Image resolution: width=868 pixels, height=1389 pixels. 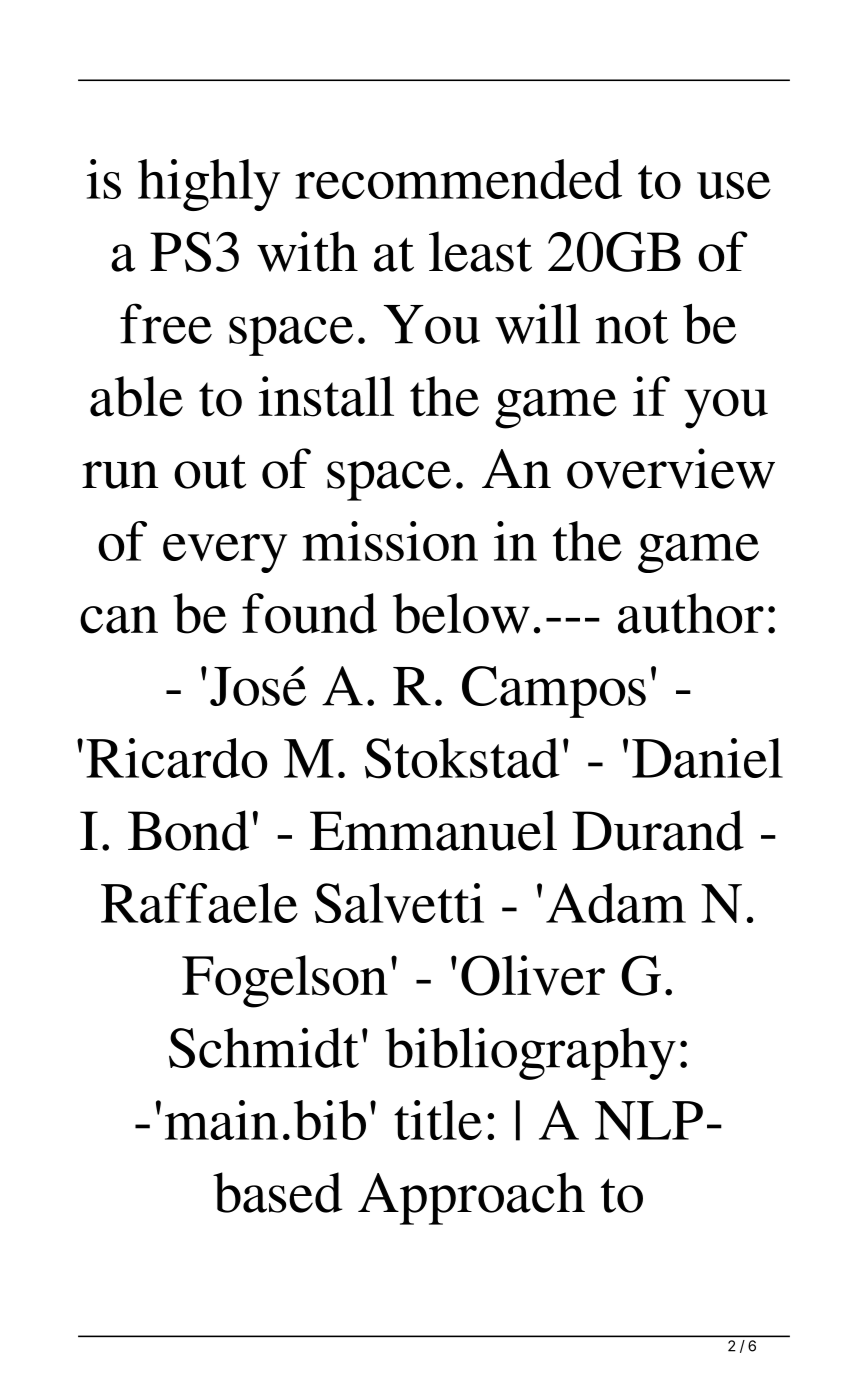 What do you see at coordinates (264, 1047) in the page?
I see `Schmidt` at bounding box center [264, 1047].
